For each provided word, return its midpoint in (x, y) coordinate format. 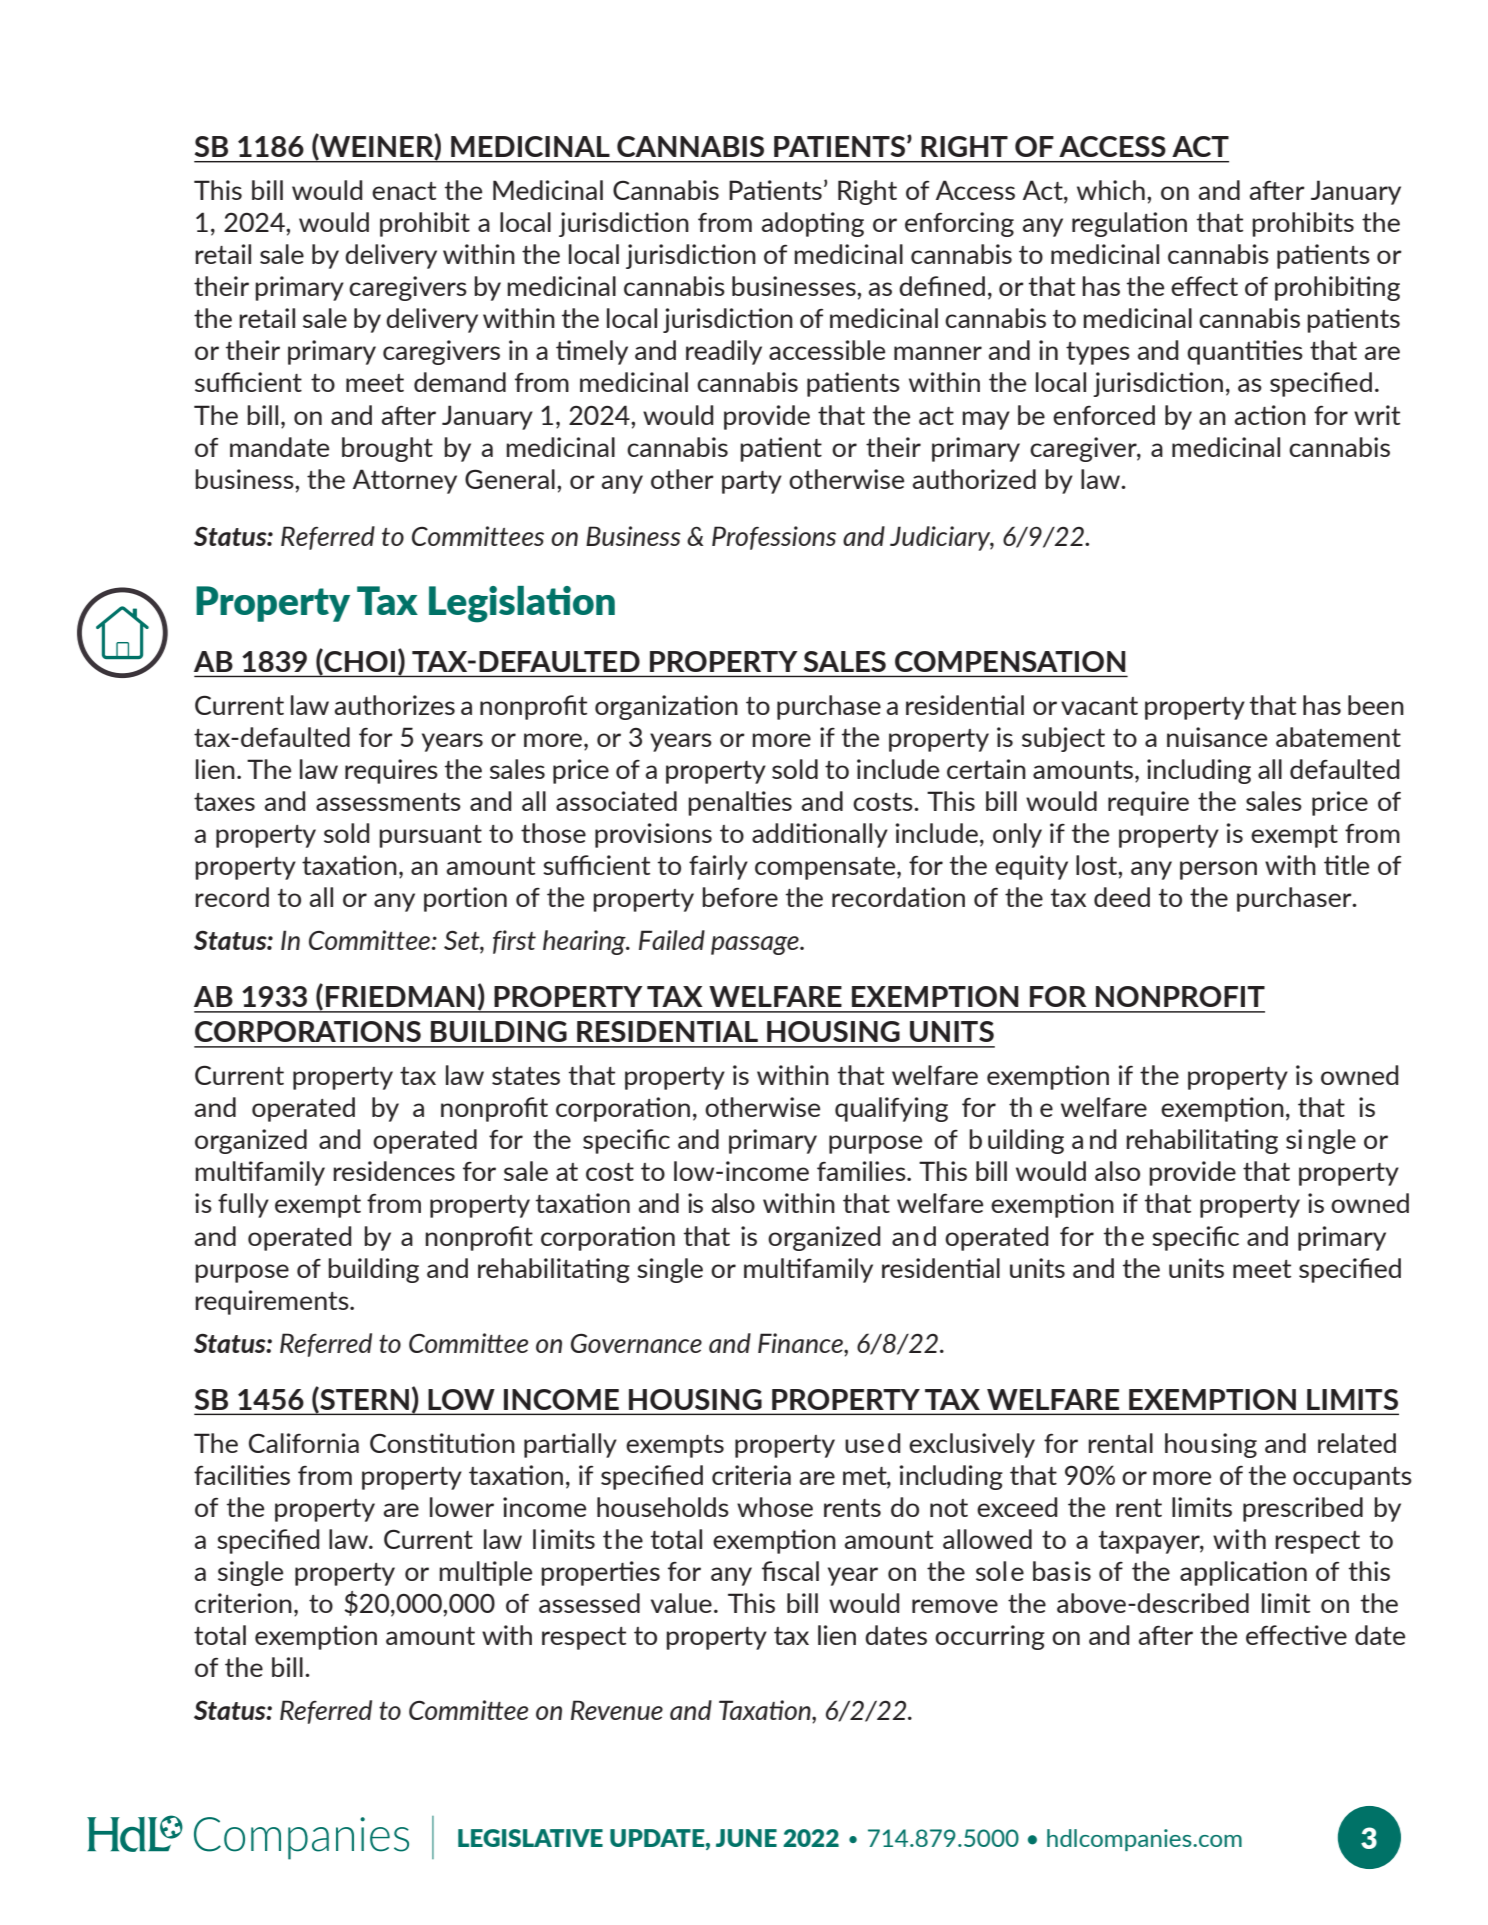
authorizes (394, 705)
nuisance (1217, 737)
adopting (812, 224)
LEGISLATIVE (530, 1838)
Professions (774, 538)
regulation (1129, 224)
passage (756, 945)
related (1357, 1443)
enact (404, 191)
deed (1122, 897)
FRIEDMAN (400, 996)
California (304, 1443)
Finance (801, 1343)
